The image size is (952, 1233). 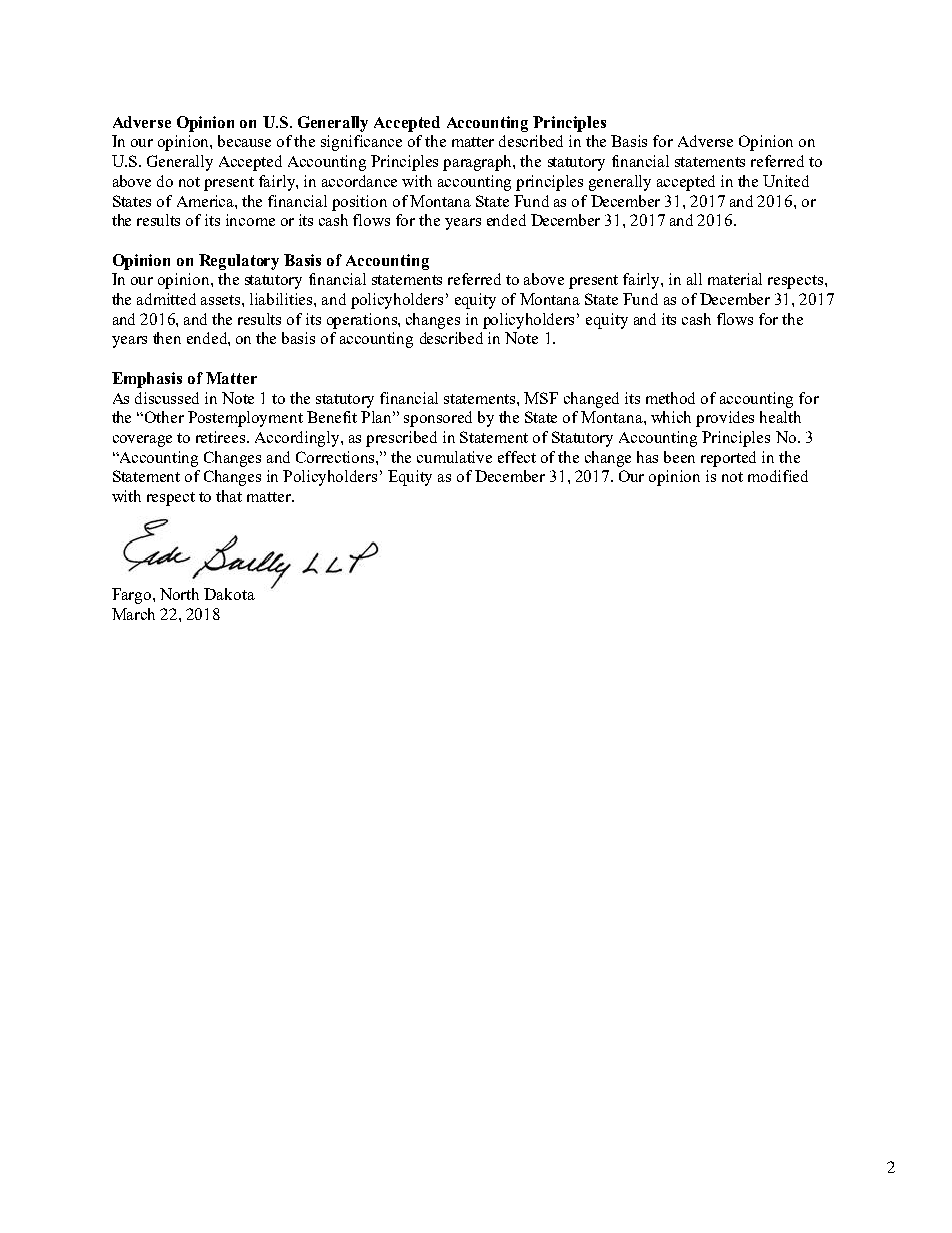 I want to click on operations, so click(x=363, y=321).
